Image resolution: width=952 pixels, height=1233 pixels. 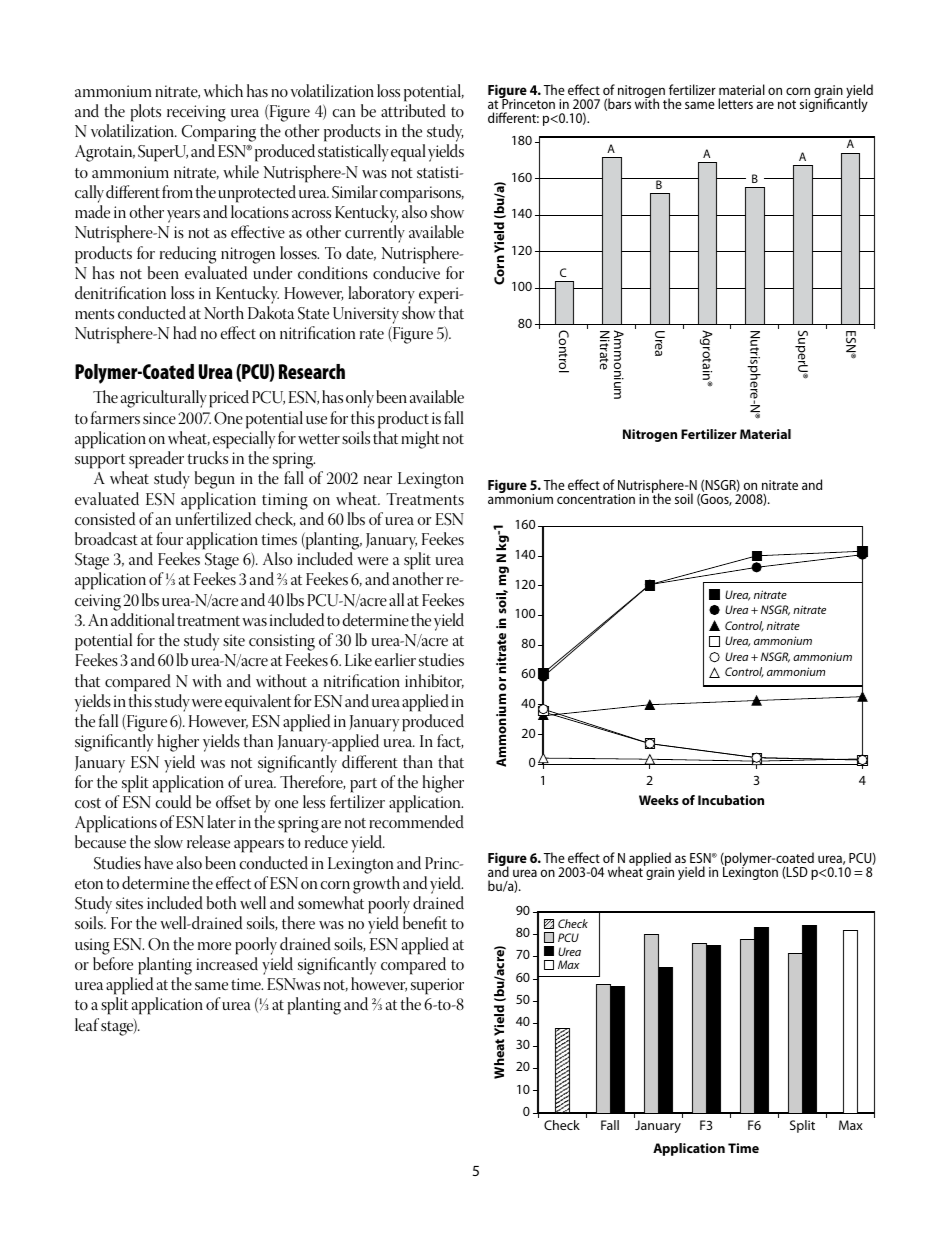 What do you see at coordinates (146, 113) in the screenshot?
I see `plots` at bounding box center [146, 113].
